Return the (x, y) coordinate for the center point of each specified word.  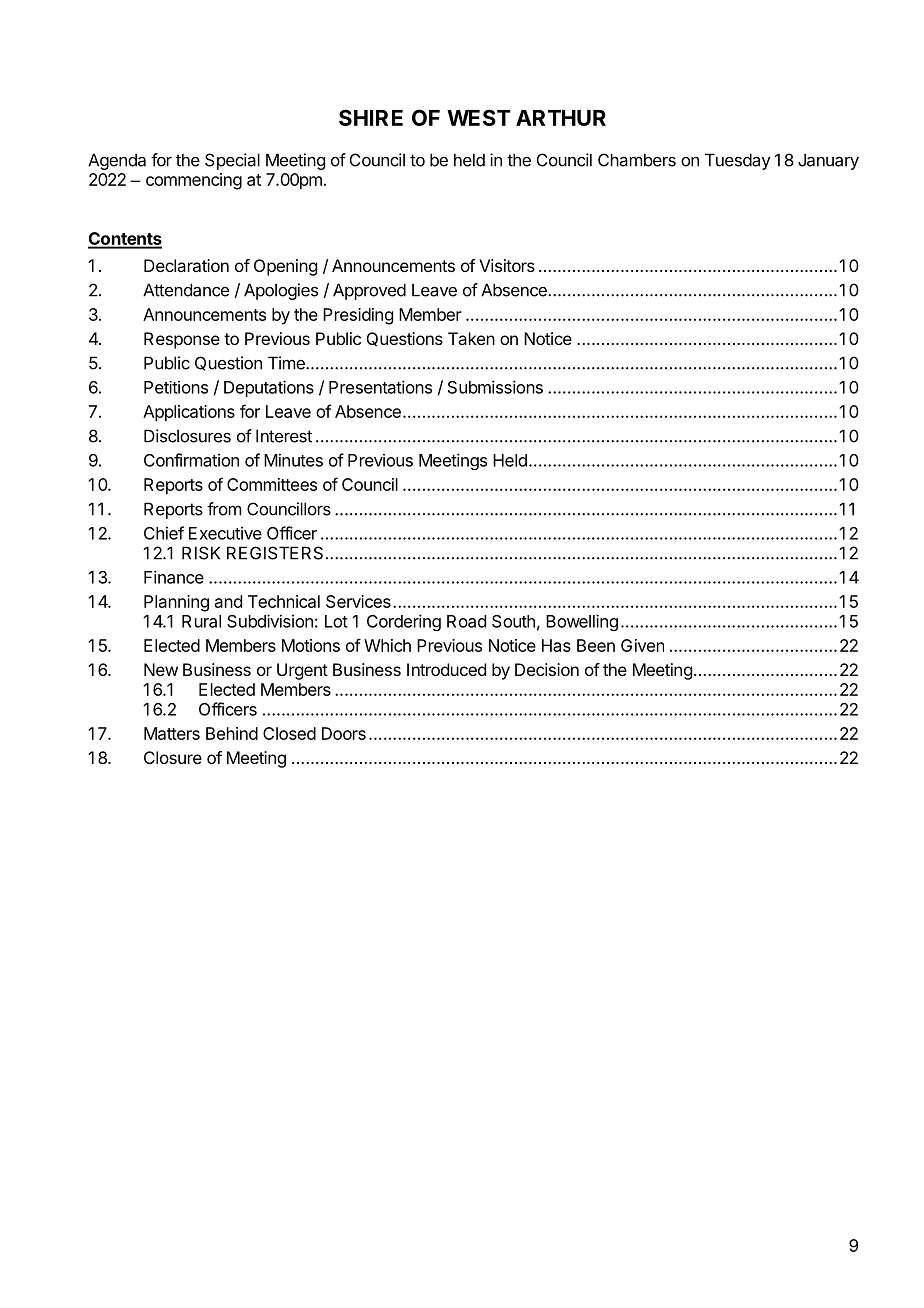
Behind (232, 733)
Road (466, 621)
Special (232, 161)
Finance (174, 577)
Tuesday (738, 161)
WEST (479, 117)
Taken (471, 338)
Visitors (507, 265)
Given (642, 645)
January (828, 161)
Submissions (495, 387)
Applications (189, 413)
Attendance (186, 290)
